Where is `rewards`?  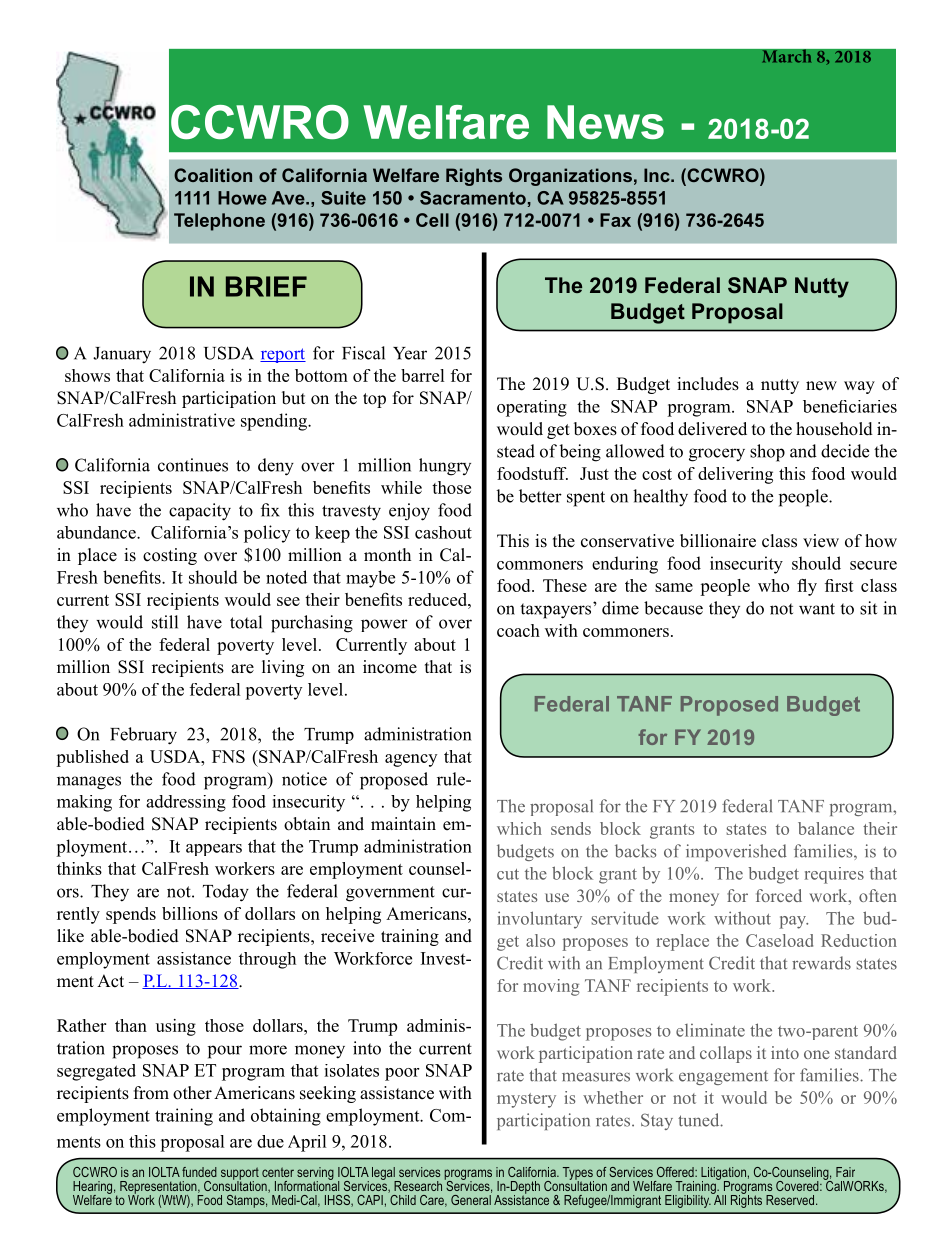 rewards is located at coordinates (821, 963).
